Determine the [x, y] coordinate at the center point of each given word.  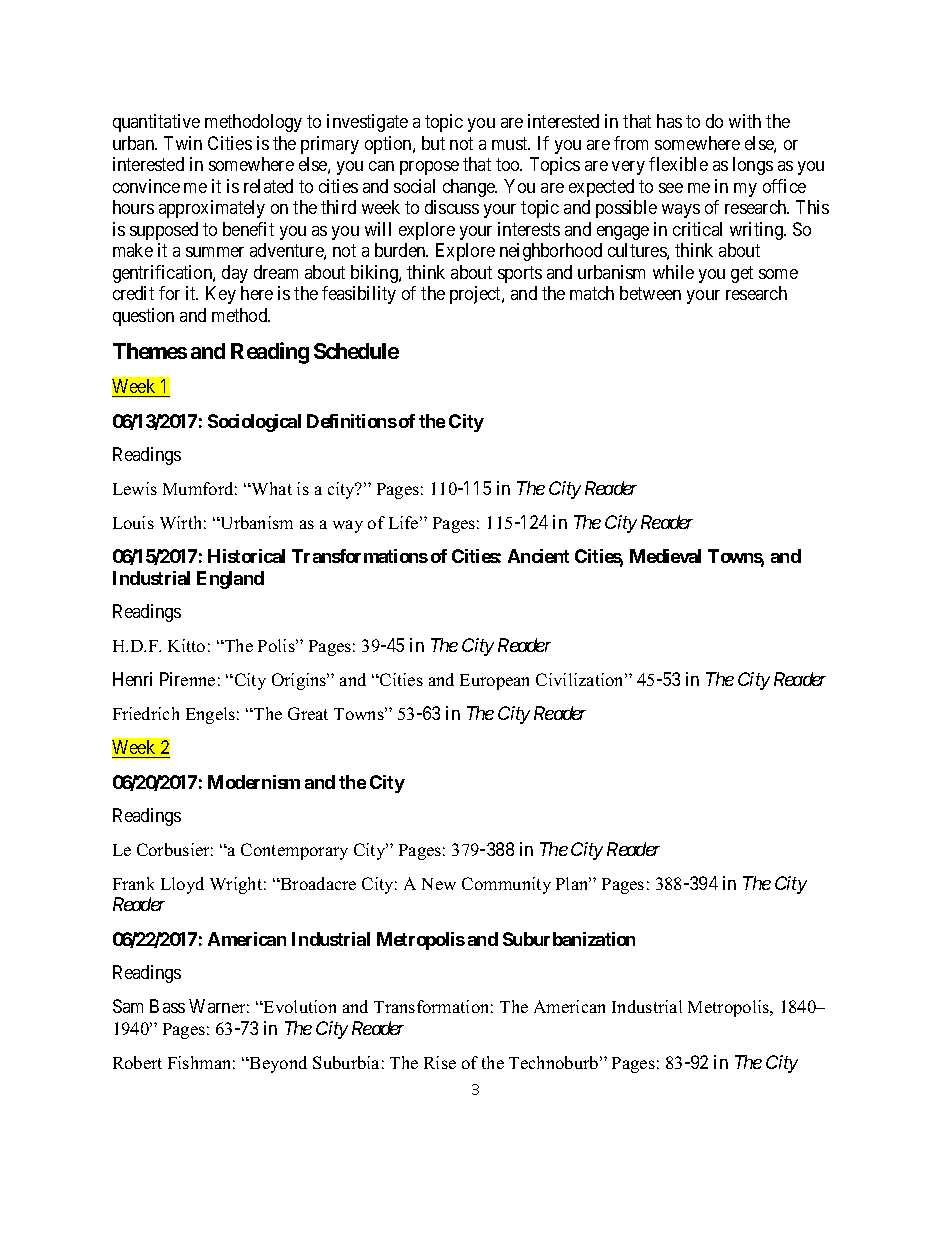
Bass [167, 1006]
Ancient [538, 556]
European [494, 682]
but [433, 143]
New [439, 884]
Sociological [254, 423]
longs [753, 166]
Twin [183, 143]
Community [506, 885]
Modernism [254, 782]
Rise [440, 1062]
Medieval [665, 556]
